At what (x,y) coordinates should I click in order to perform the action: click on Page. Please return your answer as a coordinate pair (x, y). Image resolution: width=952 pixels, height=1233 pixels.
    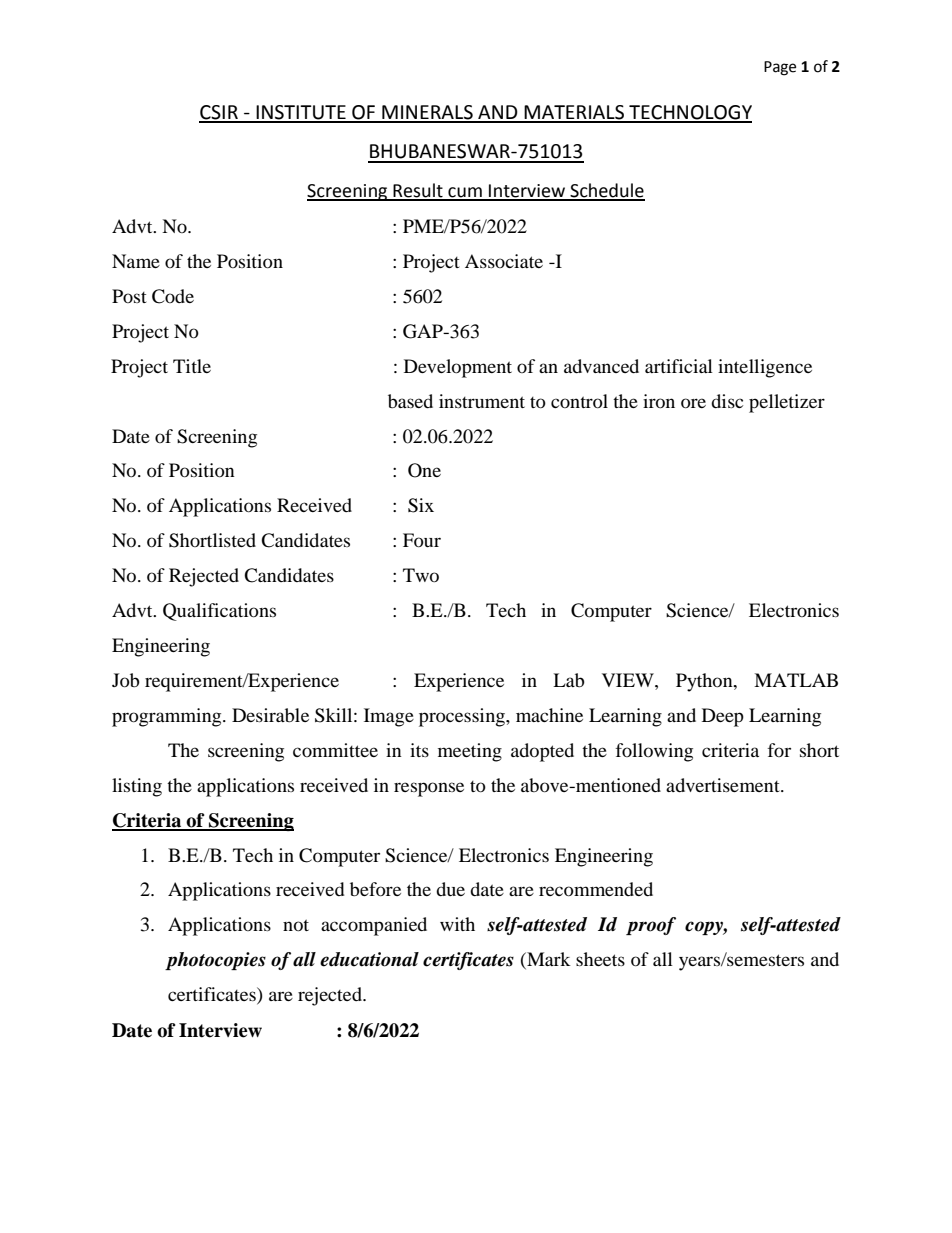
    Looking at the image, I should click on (780, 68).
